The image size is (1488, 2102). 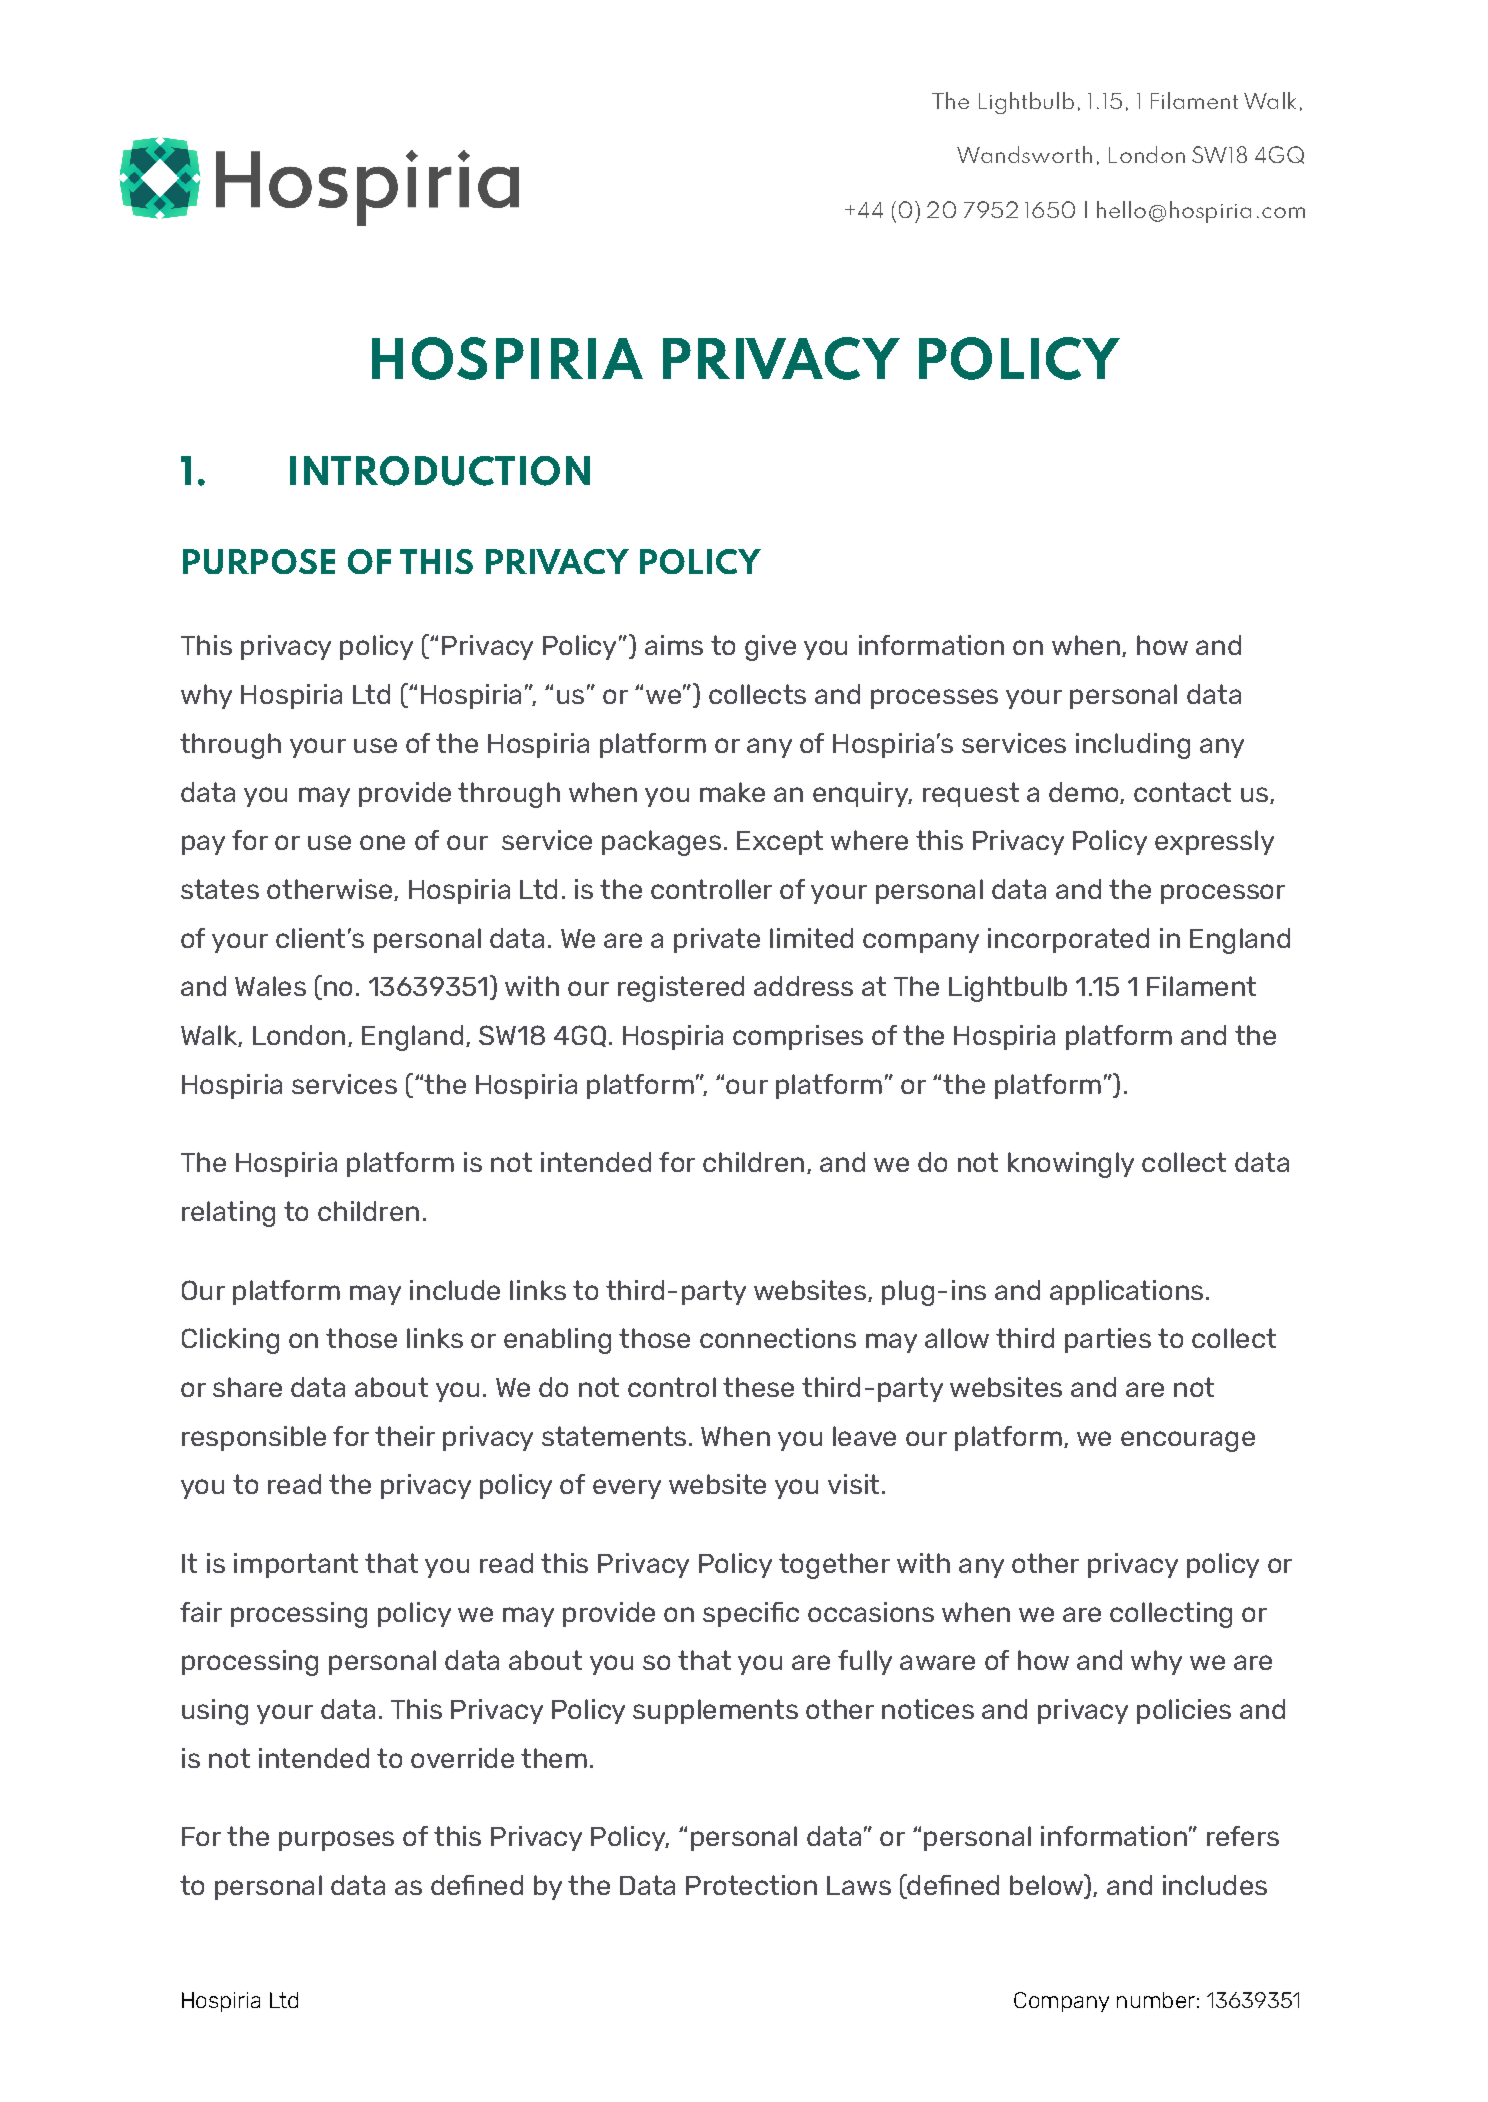 I want to click on registered, so click(x=681, y=989).
